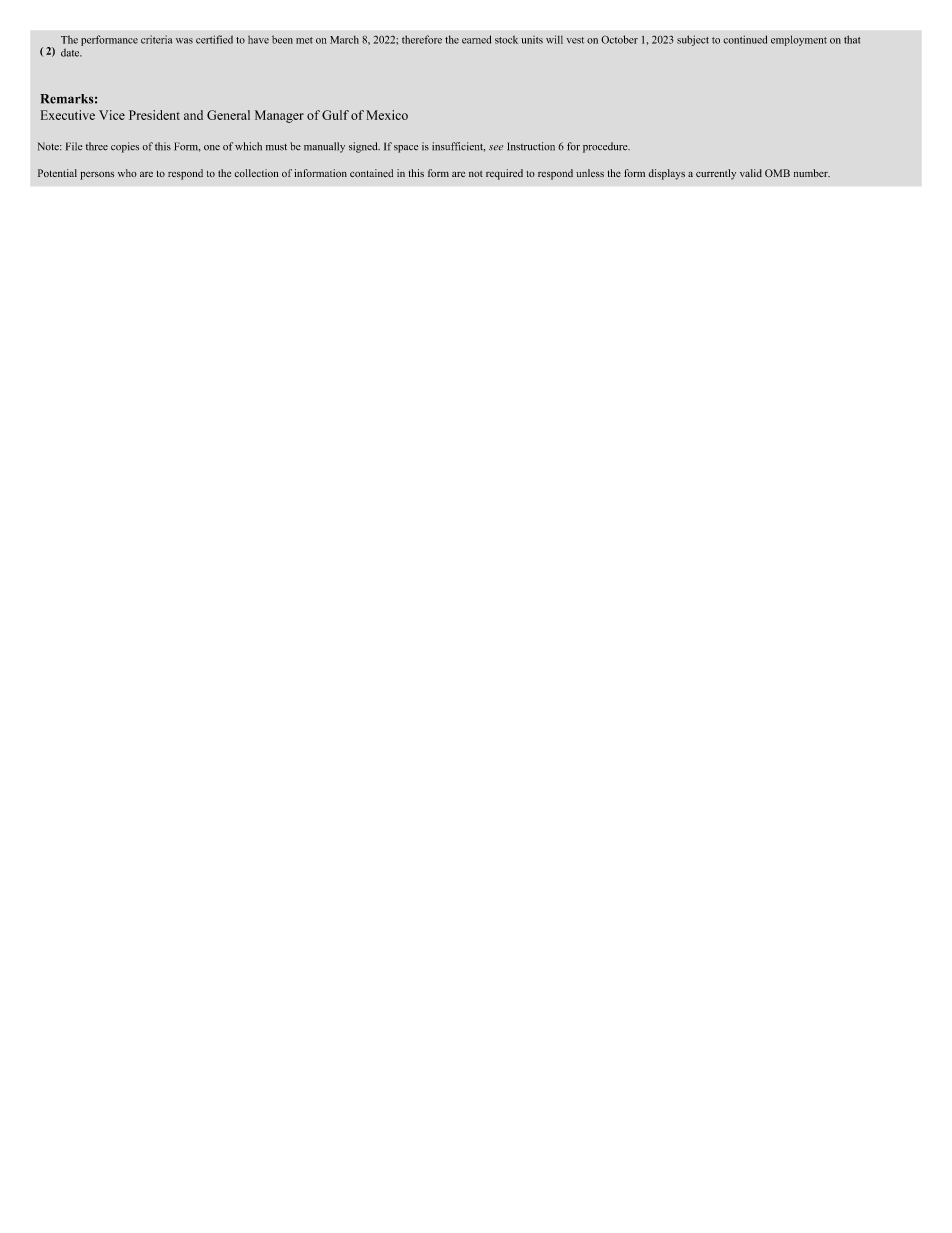 Image resolution: width=952 pixels, height=1233 pixels. What do you see at coordinates (745, 39) in the document?
I see `continued` at bounding box center [745, 39].
